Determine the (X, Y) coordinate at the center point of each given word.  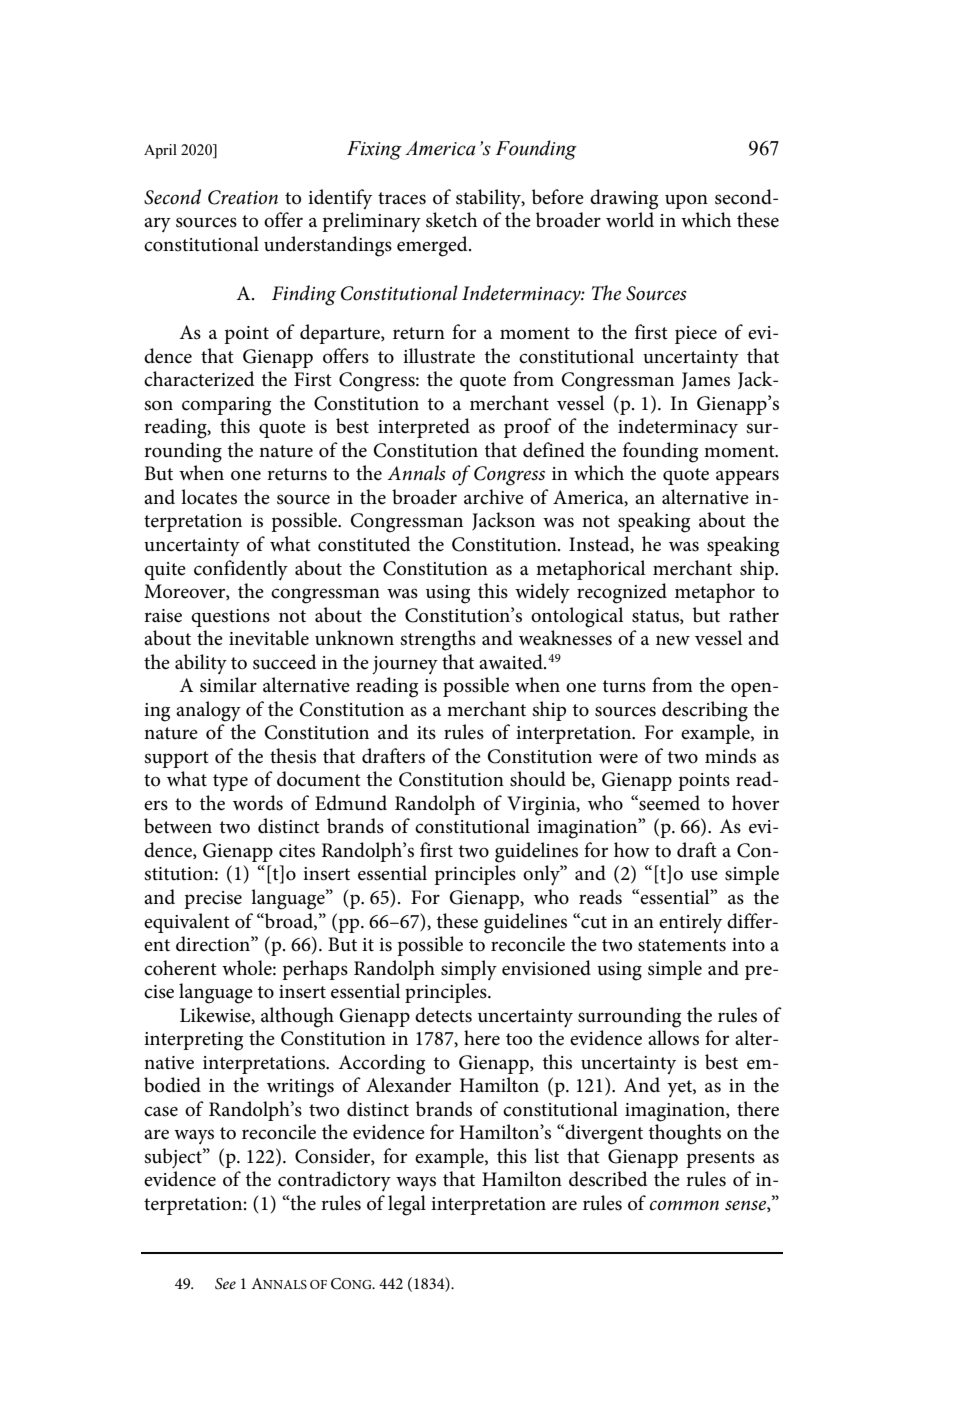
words (258, 803)
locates (209, 497)
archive (494, 497)
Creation (243, 197)
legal (407, 1205)
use (704, 875)
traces (402, 198)
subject (174, 1158)
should (538, 779)
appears (747, 477)
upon (686, 201)
